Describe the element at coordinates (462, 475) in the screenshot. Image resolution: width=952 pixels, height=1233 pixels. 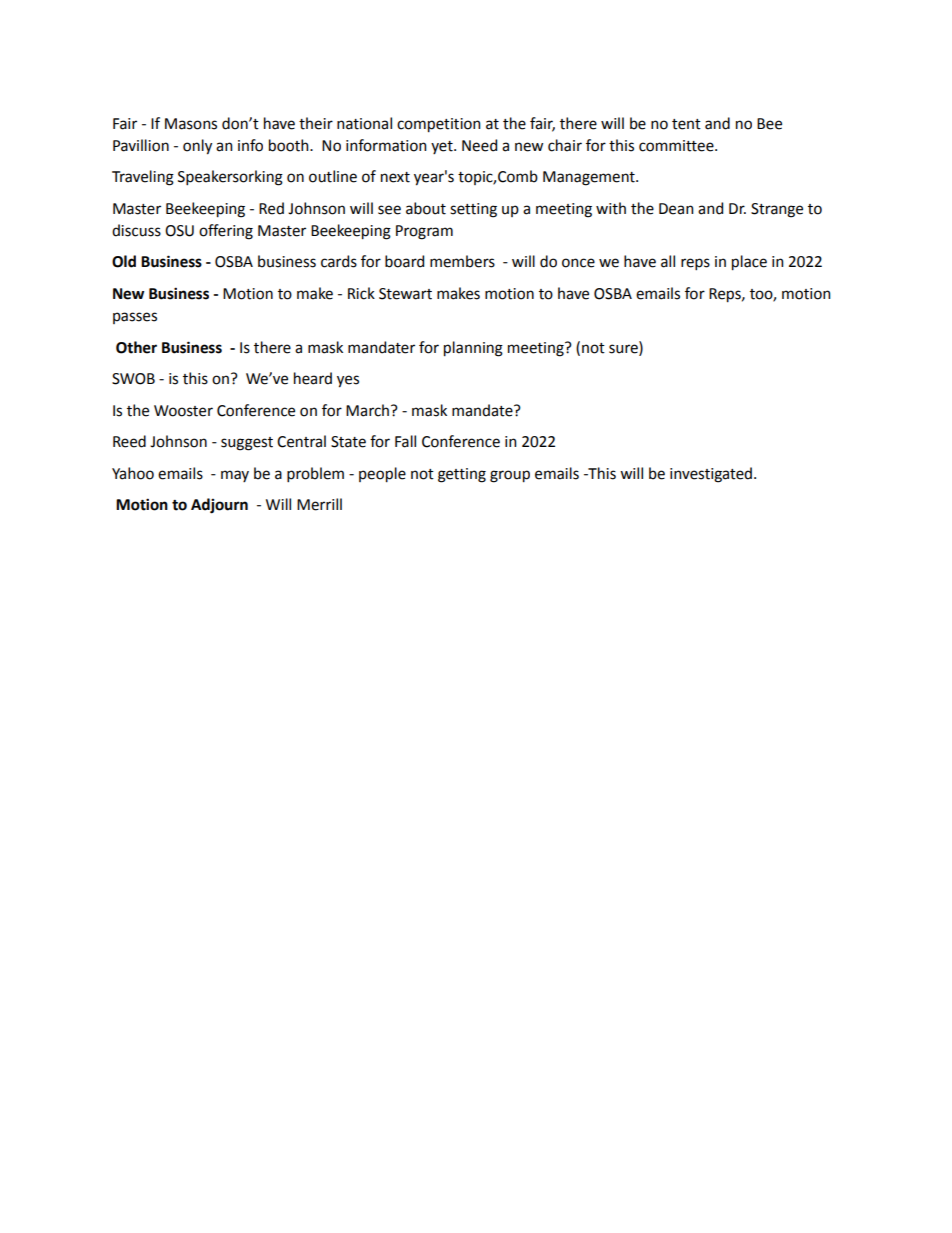
I see `getting` at that location.
